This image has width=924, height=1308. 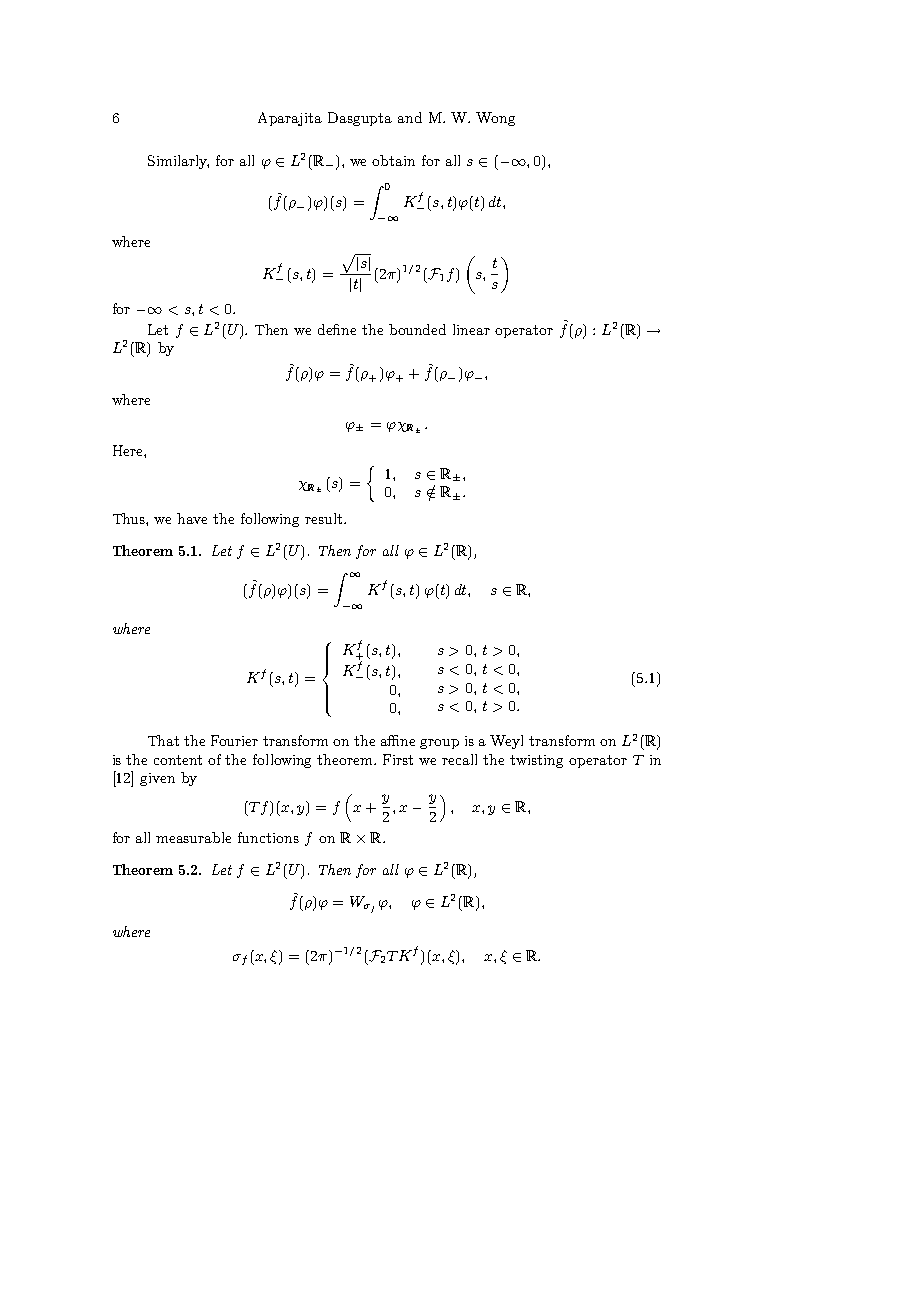 I want to click on Wong, so click(x=495, y=119).
